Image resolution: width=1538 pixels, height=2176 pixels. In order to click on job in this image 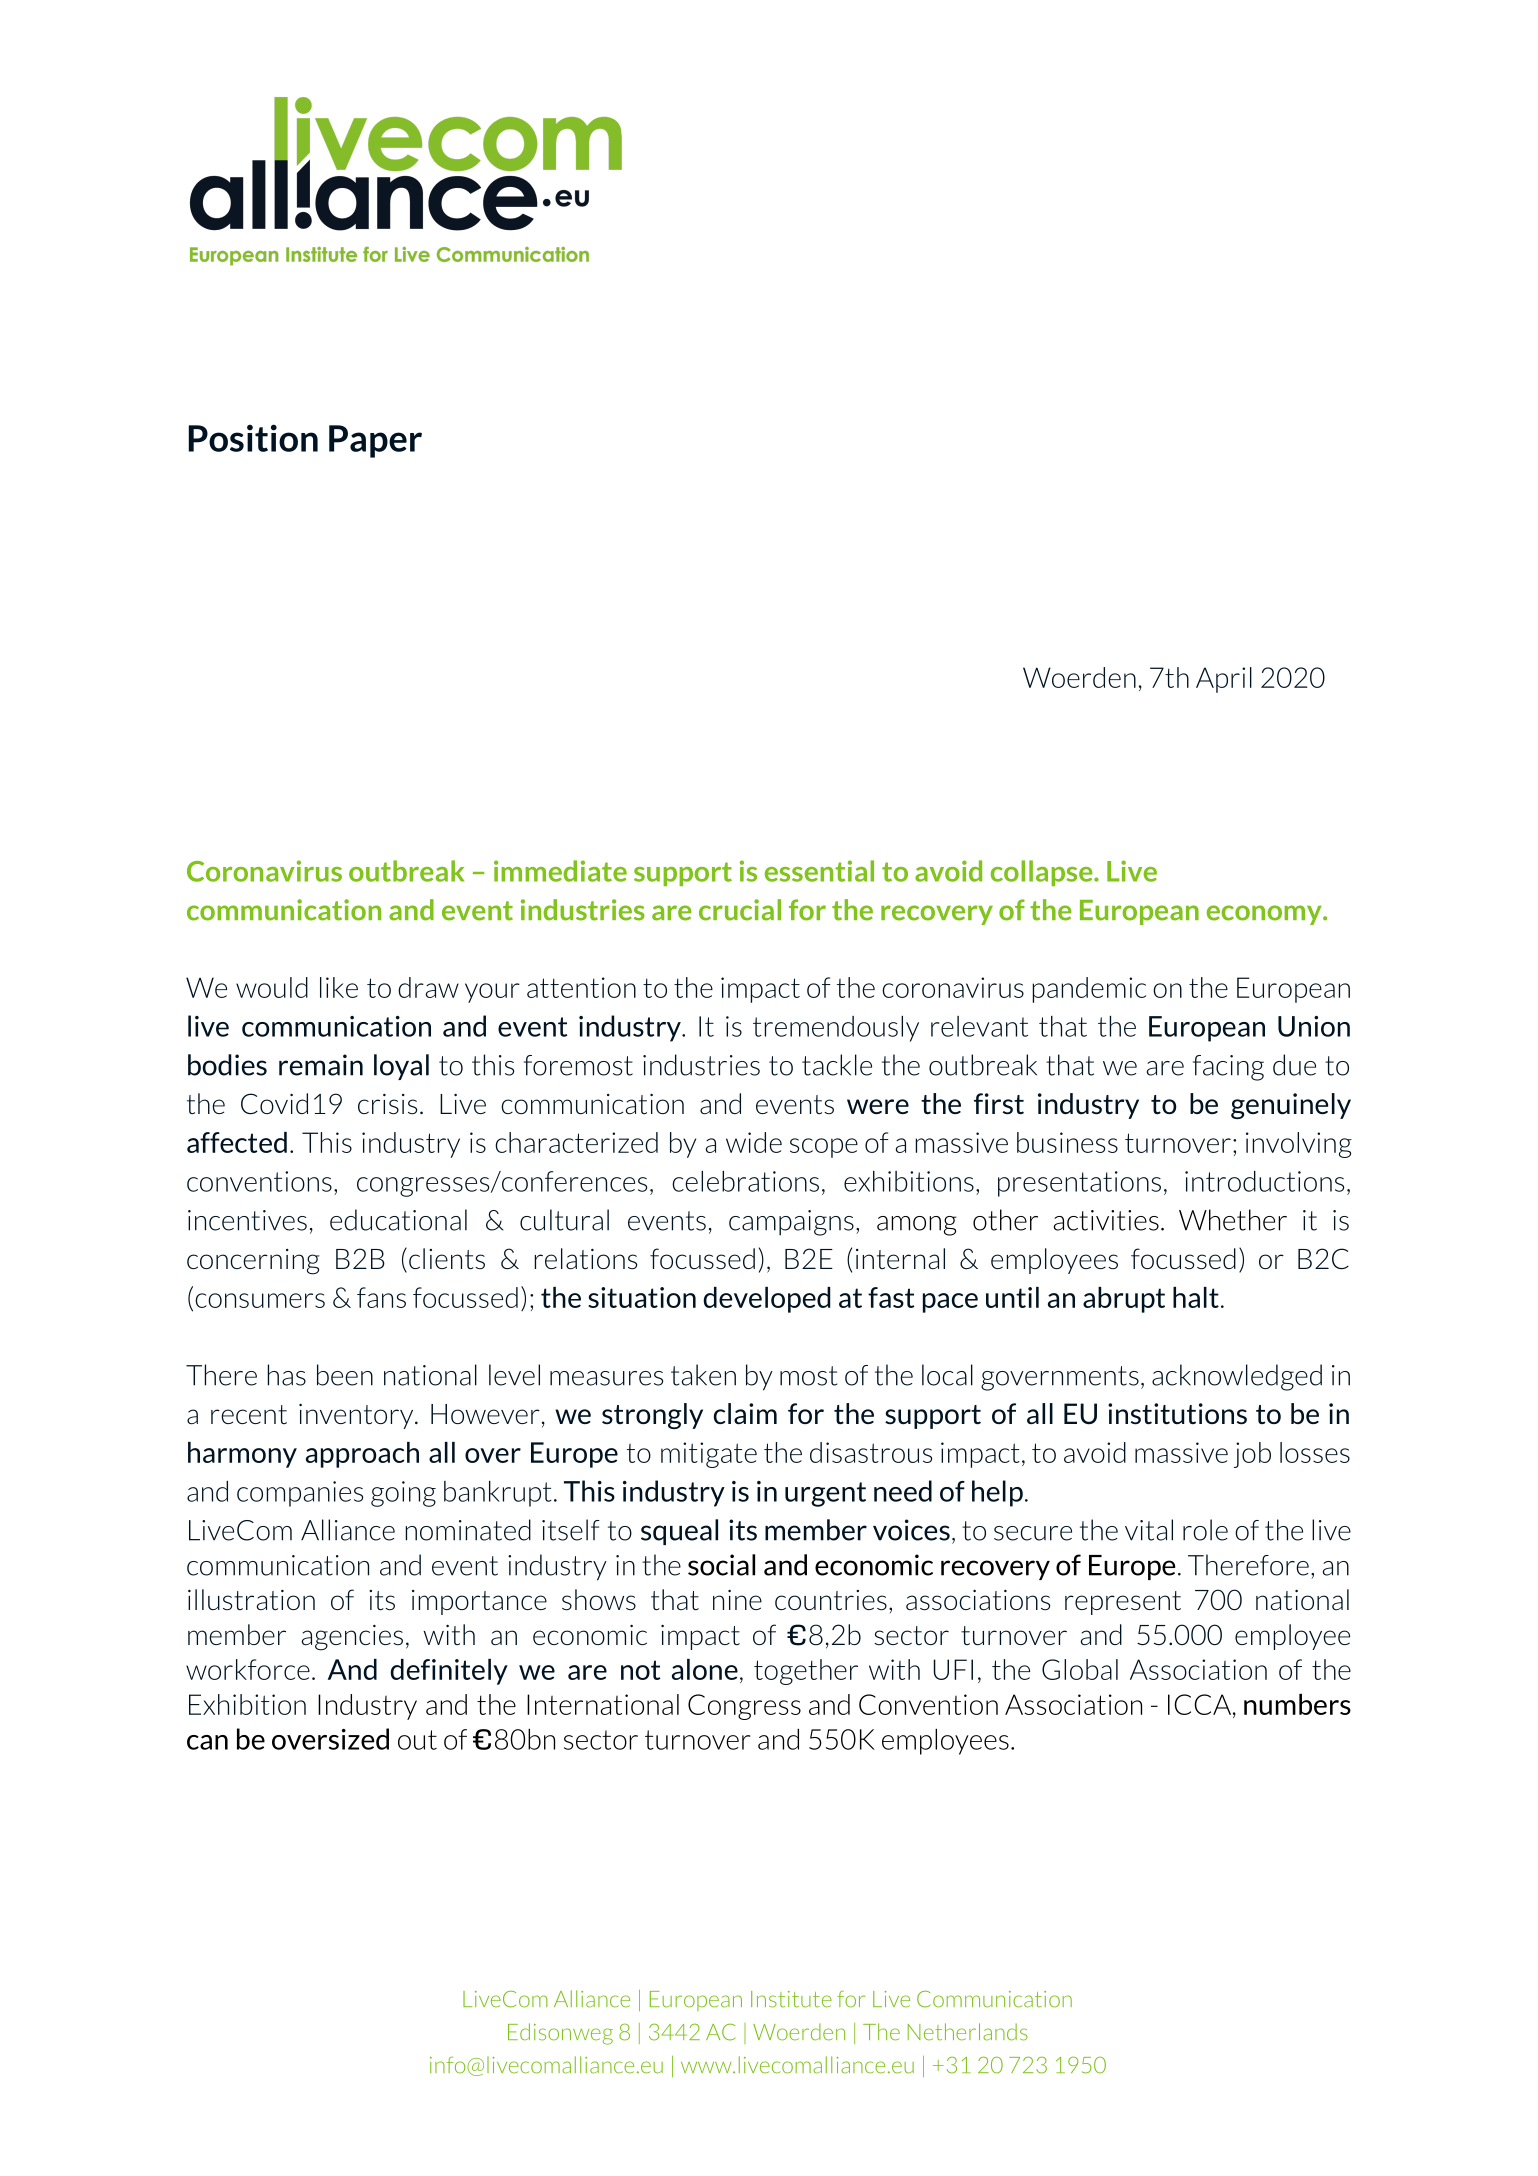, I will do `click(1252, 1455)`.
